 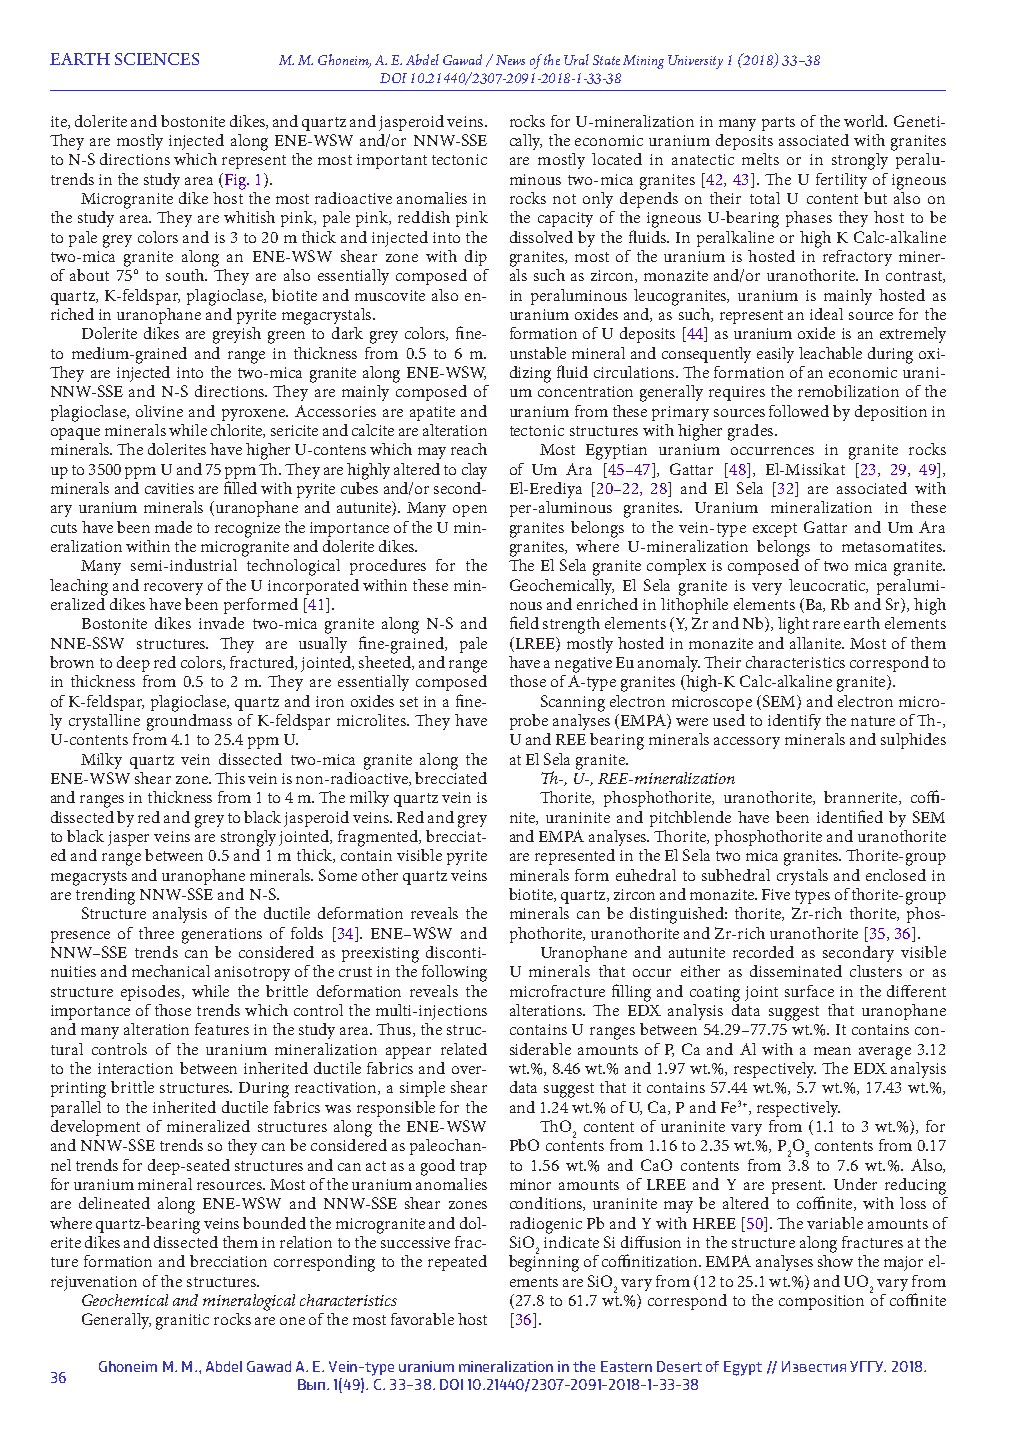 What do you see at coordinates (150, 993) in the page?
I see `episodes` at bounding box center [150, 993].
